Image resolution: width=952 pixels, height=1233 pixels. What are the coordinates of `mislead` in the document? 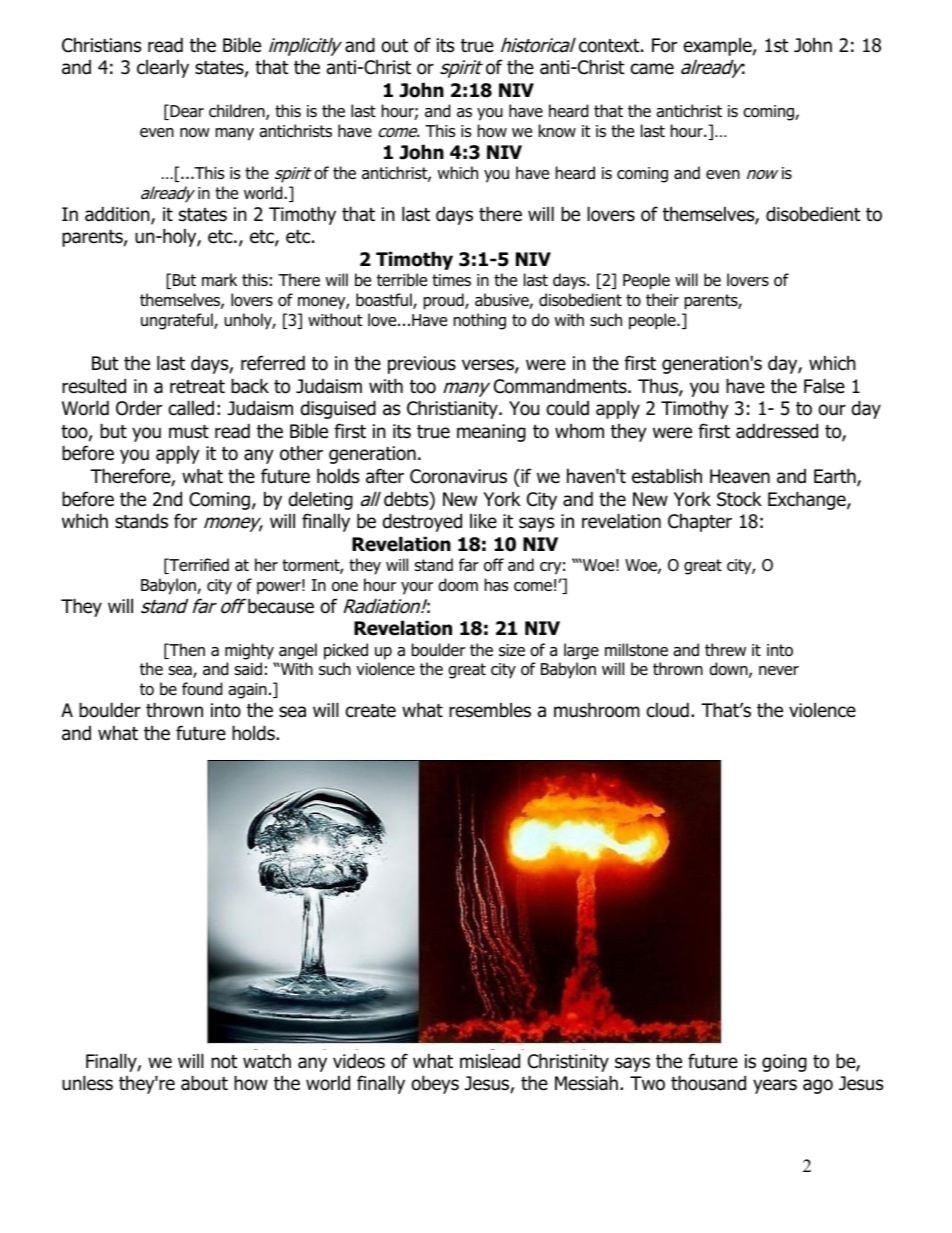 It's located at (490, 1061).
